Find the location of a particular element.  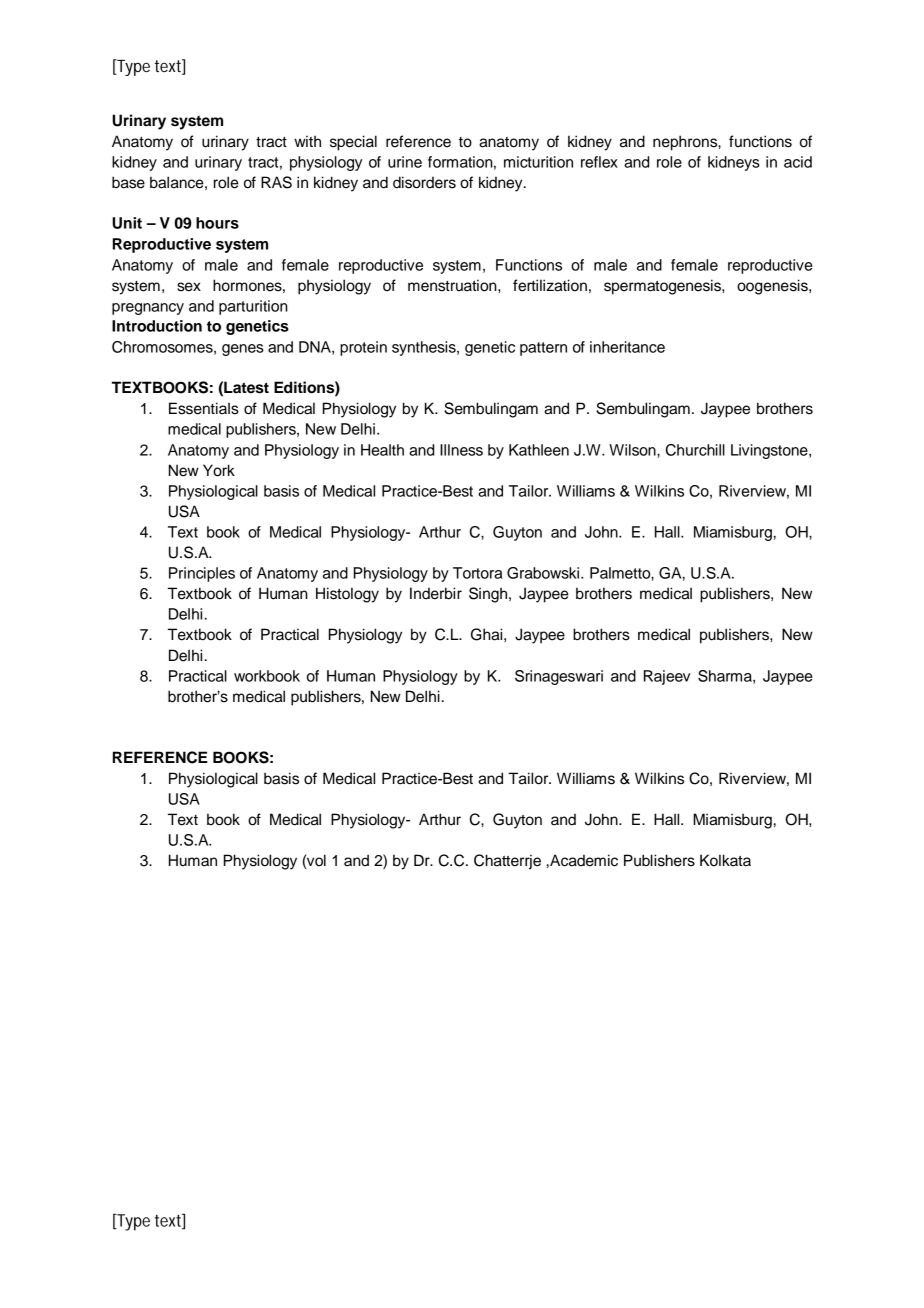

Churchill is located at coordinates (695, 450).
